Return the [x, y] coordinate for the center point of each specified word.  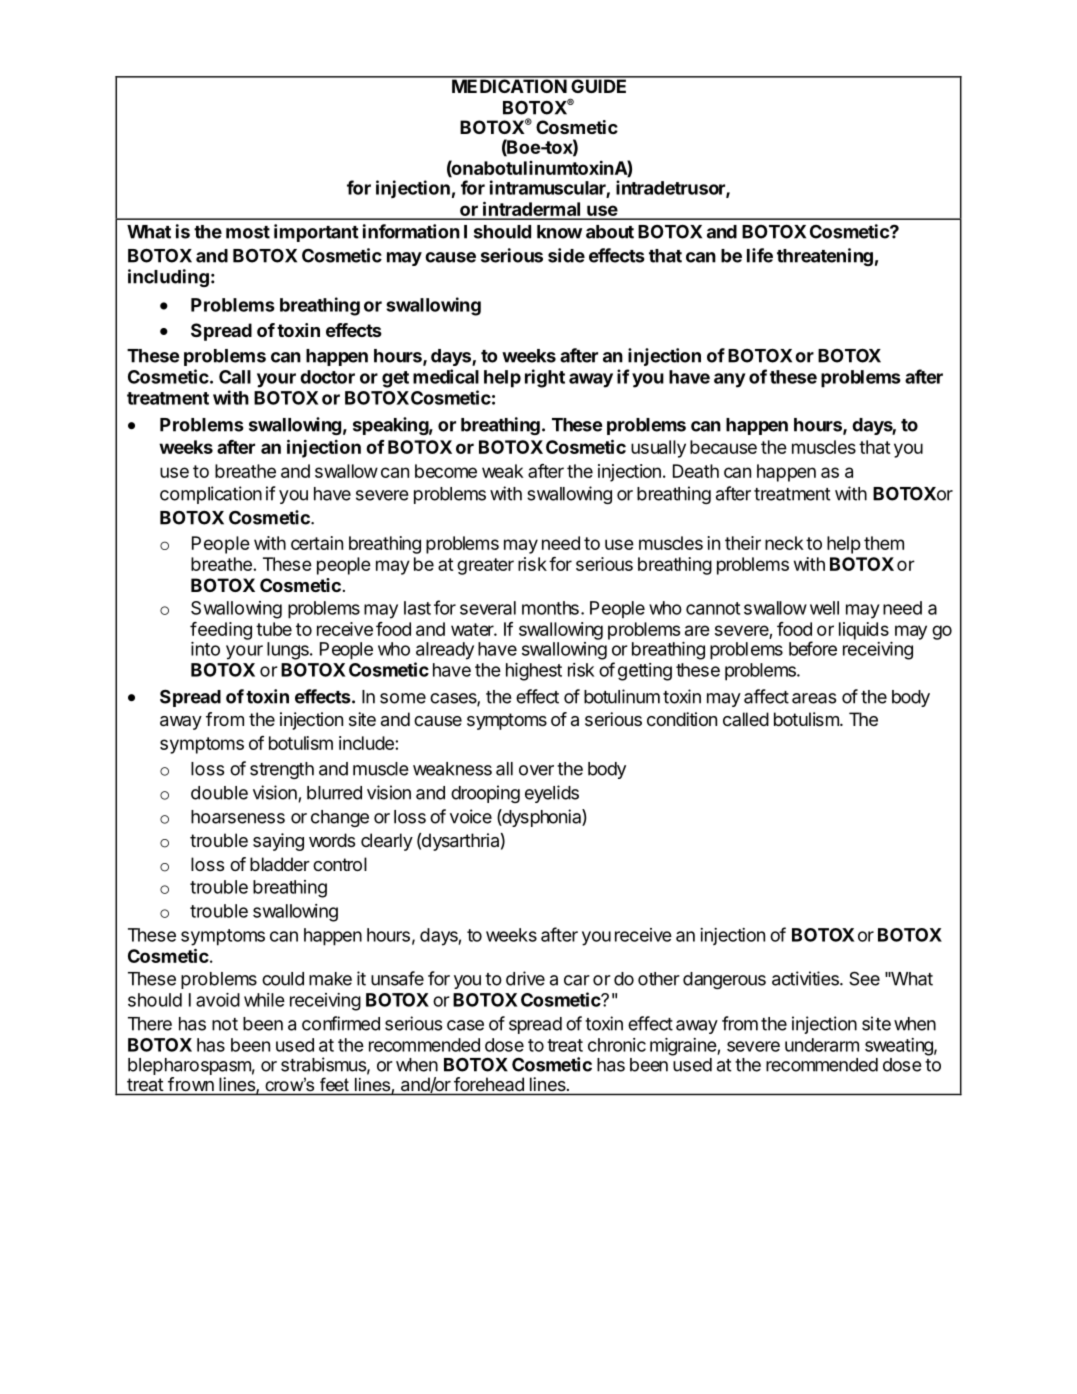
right [545, 378]
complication [211, 495]
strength [282, 770]
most [248, 232]
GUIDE [599, 85]
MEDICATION [509, 85]
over [536, 770]
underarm [822, 1045]
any [730, 380]
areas [814, 698]
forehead [489, 1084]
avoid [218, 1000]
